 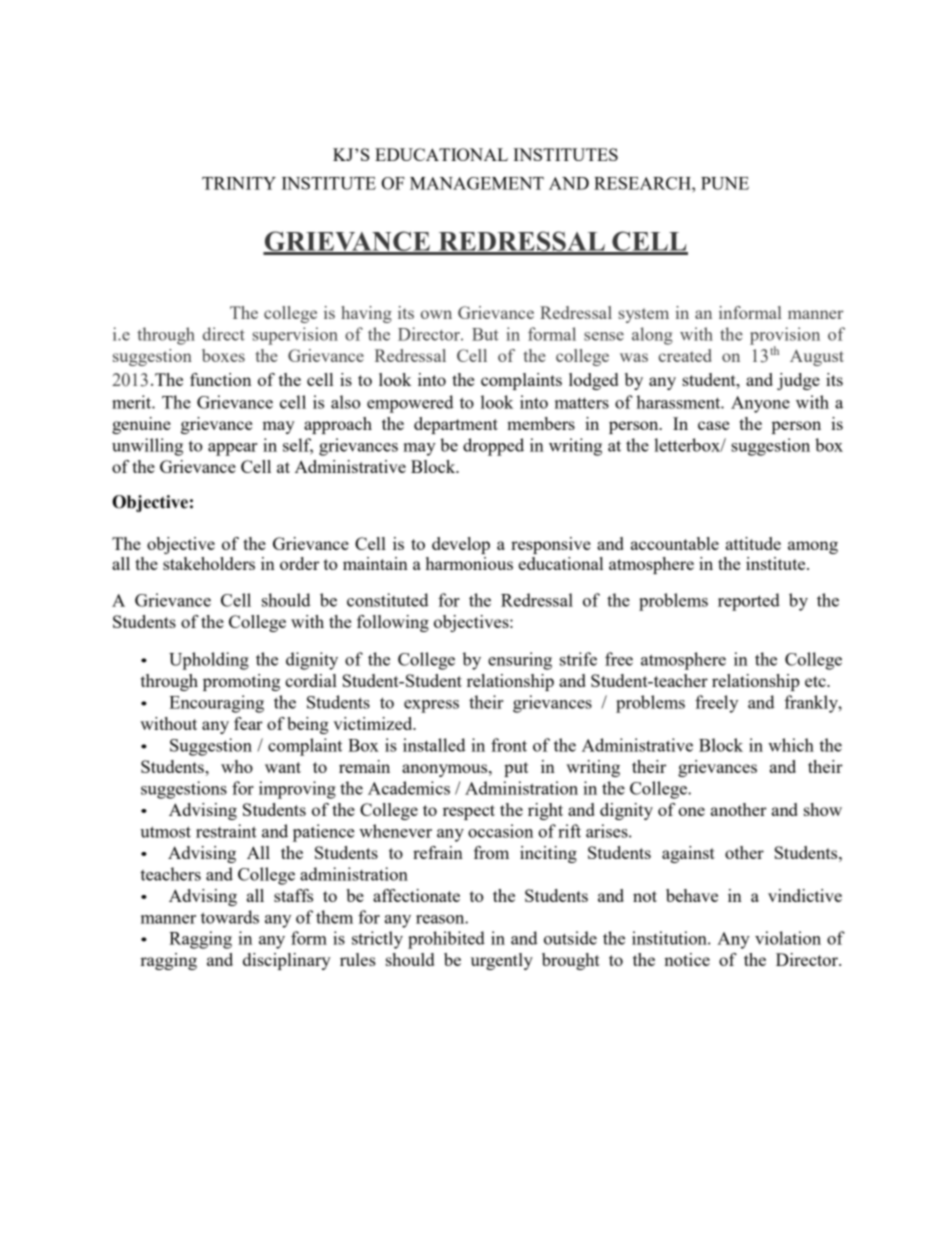 What do you see at coordinates (239, 183) in the screenshot?
I see `TRINITY` at bounding box center [239, 183].
